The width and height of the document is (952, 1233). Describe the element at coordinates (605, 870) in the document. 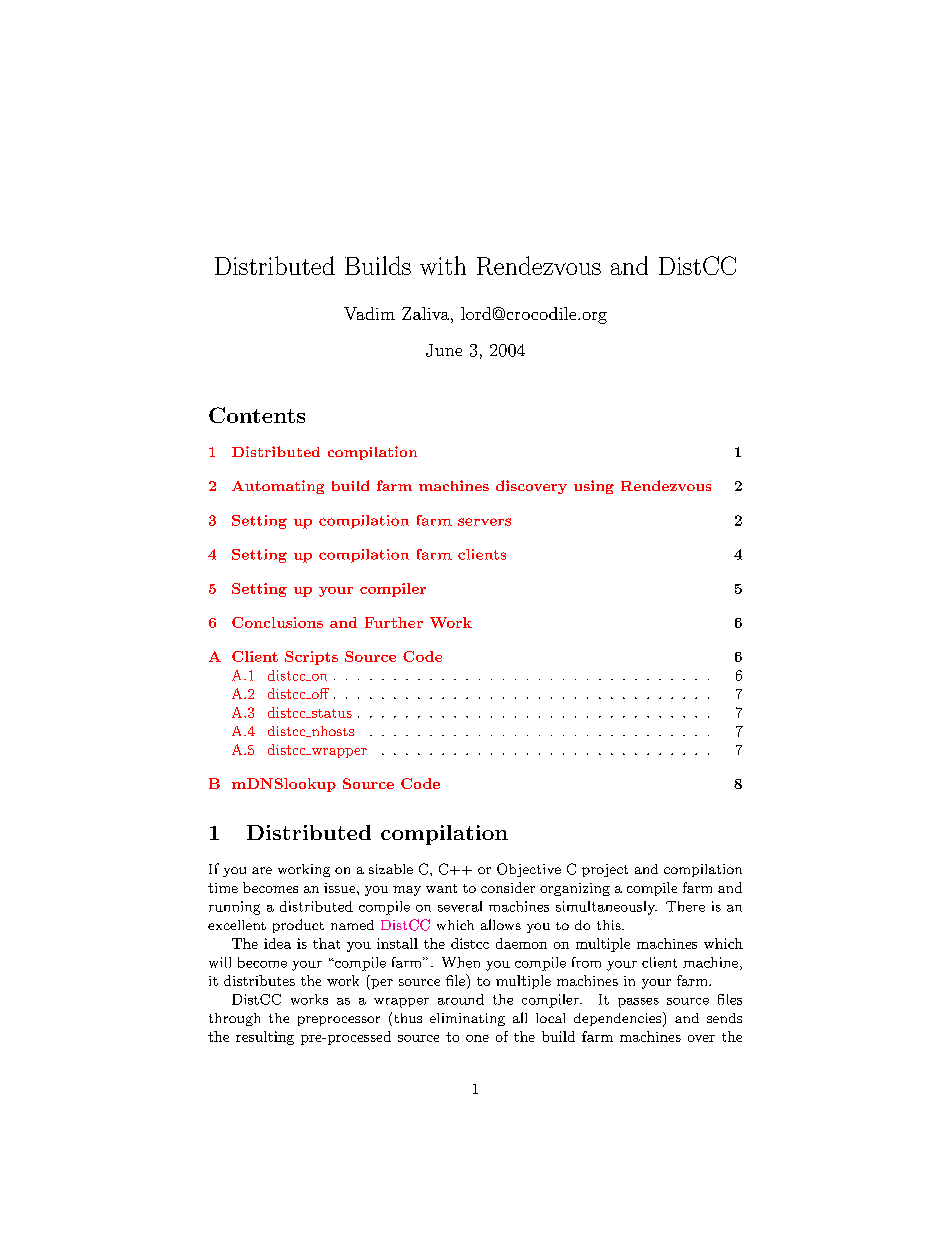

I see `project` at that location.
